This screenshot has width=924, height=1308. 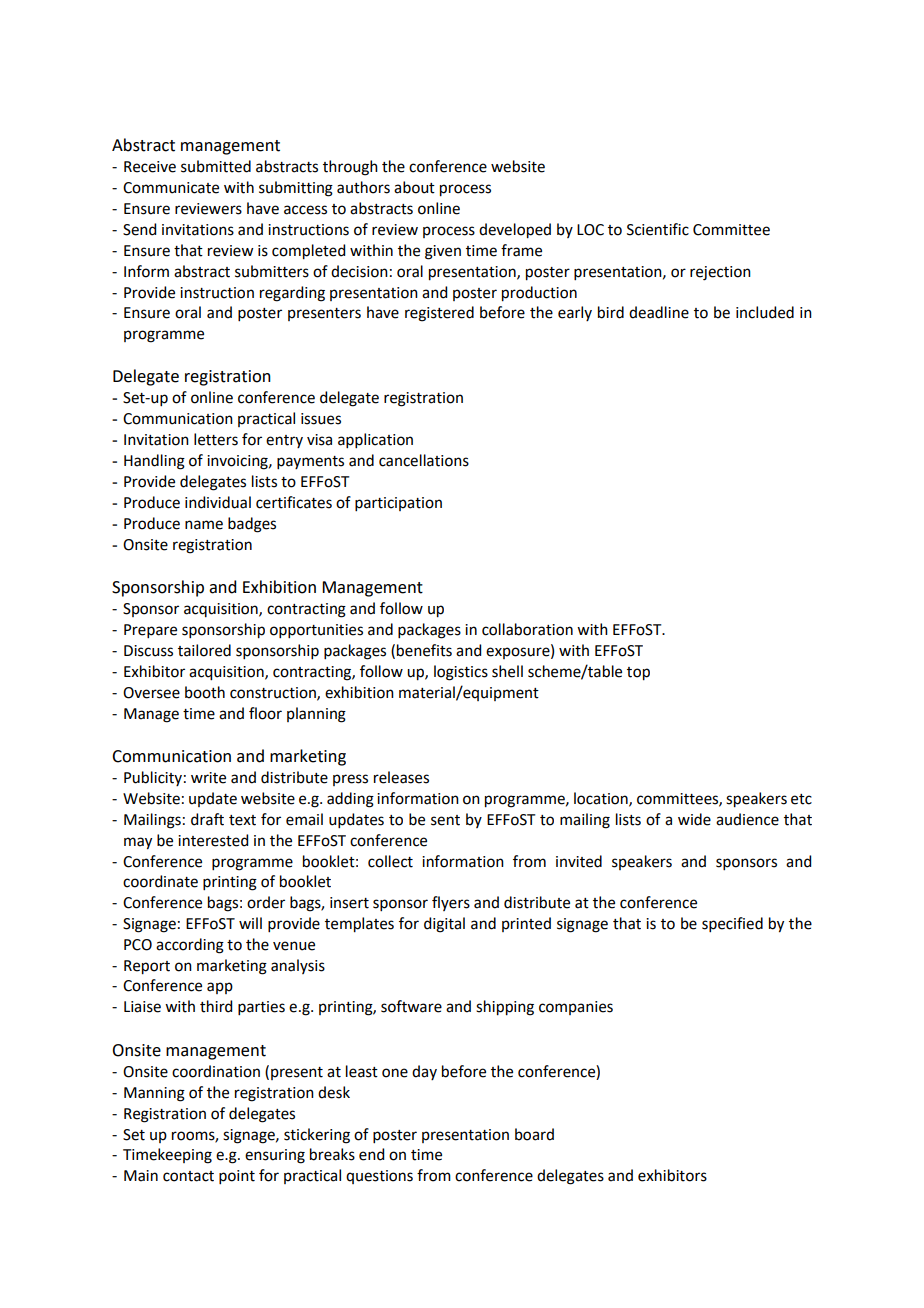 What do you see at coordinates (237, 1177) in the screenshot?
I see `point` at bounding box center [237, 1177].
